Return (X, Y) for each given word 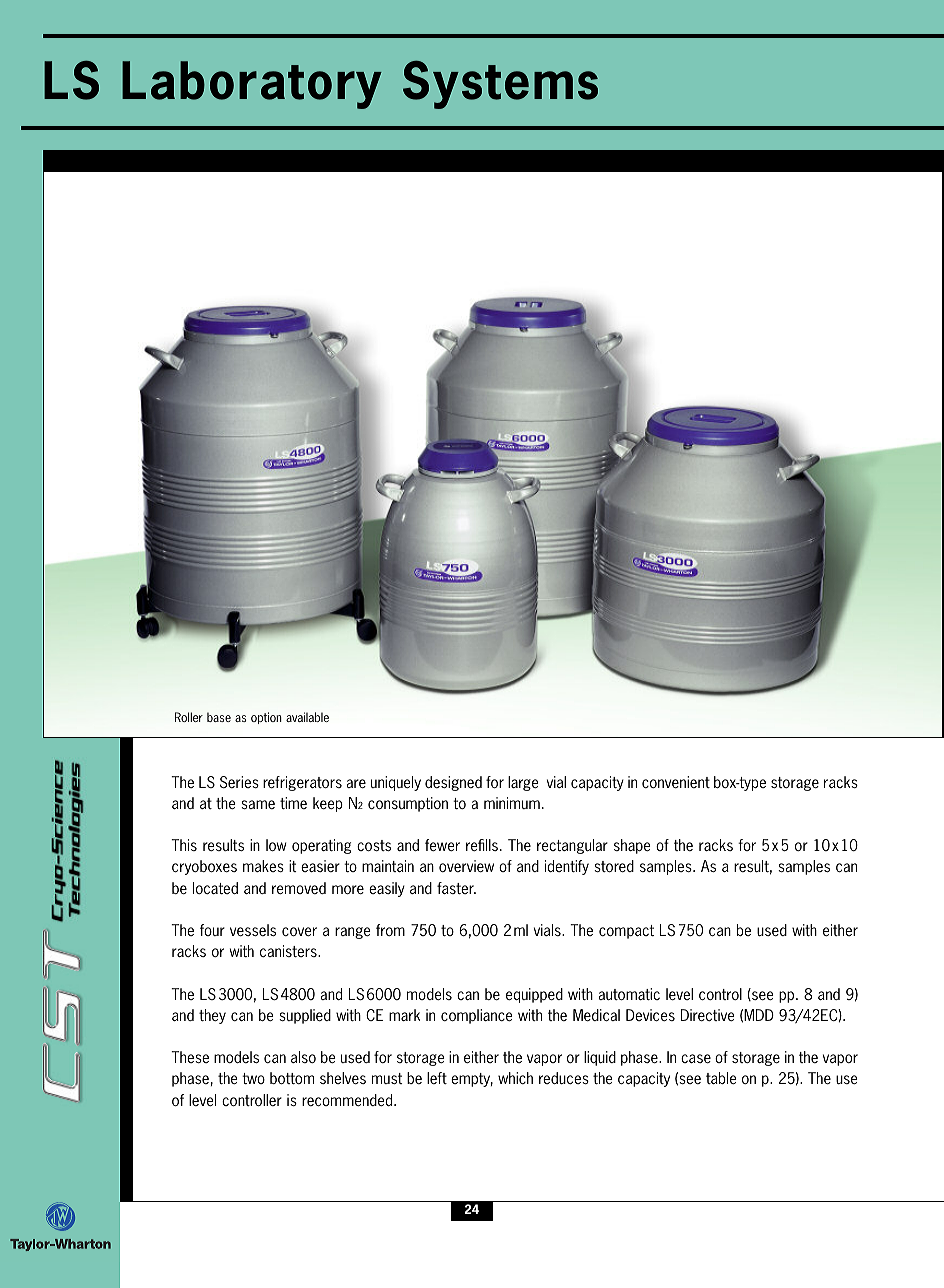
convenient (676, 782)
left (437, 1078)
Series (239, 782)
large (523, 783)
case (696, 1059)
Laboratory (252, 85)
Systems (500, 85)
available (307, 717)
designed (453, 783)
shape (632, 846)
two (253, 1078)
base (219, 717)
